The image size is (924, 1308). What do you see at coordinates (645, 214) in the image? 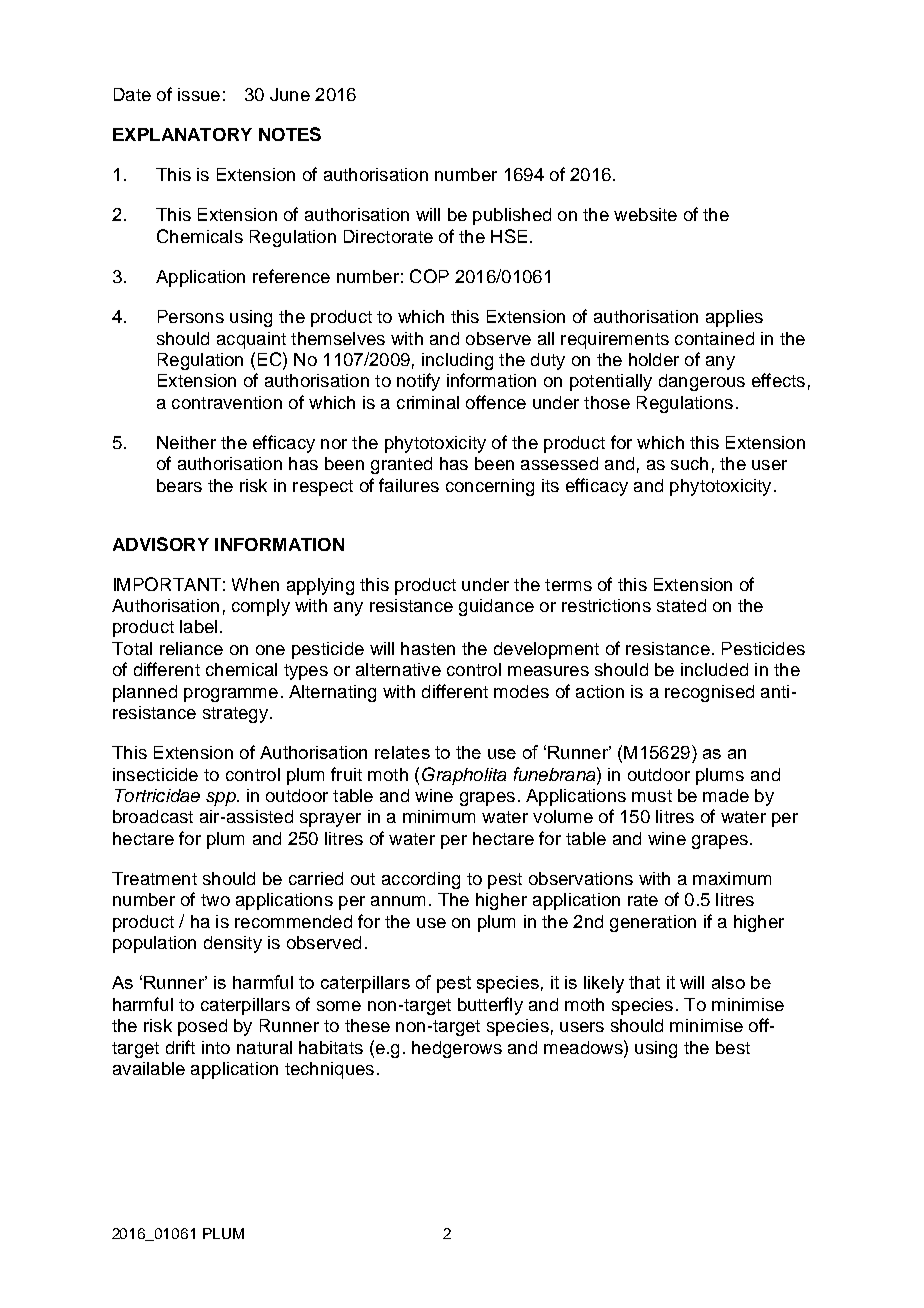
I see `website` at bounding box center [645, 214].
